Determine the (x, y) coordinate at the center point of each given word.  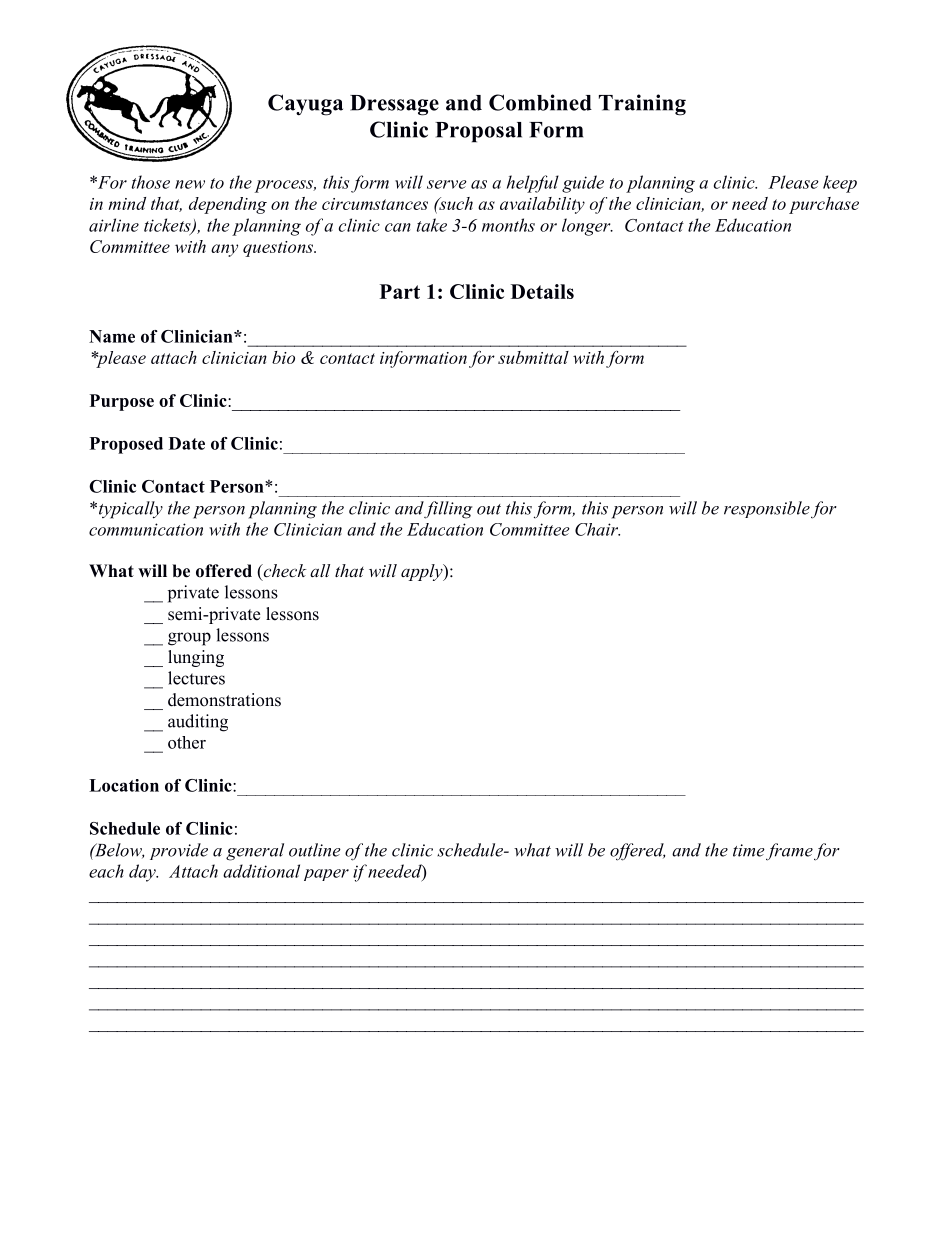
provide (179, 851)
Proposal (478, 132)
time (749, 850)
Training (642, 105)
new (190, 184)
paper (326, 875)
